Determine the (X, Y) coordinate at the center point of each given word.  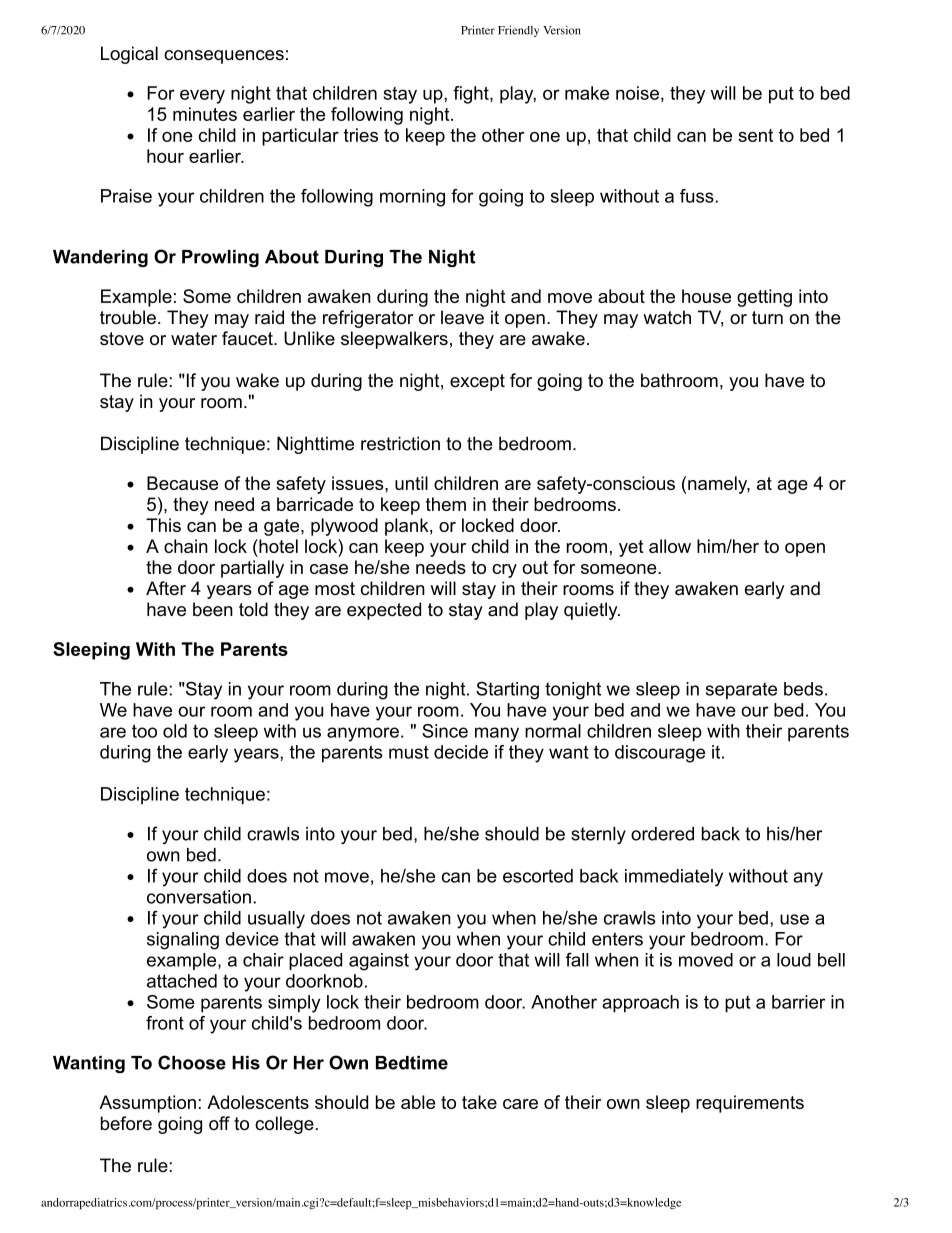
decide (461, 752)
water (194, 339)
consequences (224, 57)
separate (741, 690)
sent (755, 135)
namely (719, 485)
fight (472, 95)
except (477, 382)
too (144, 731)
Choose (192, 1062)
